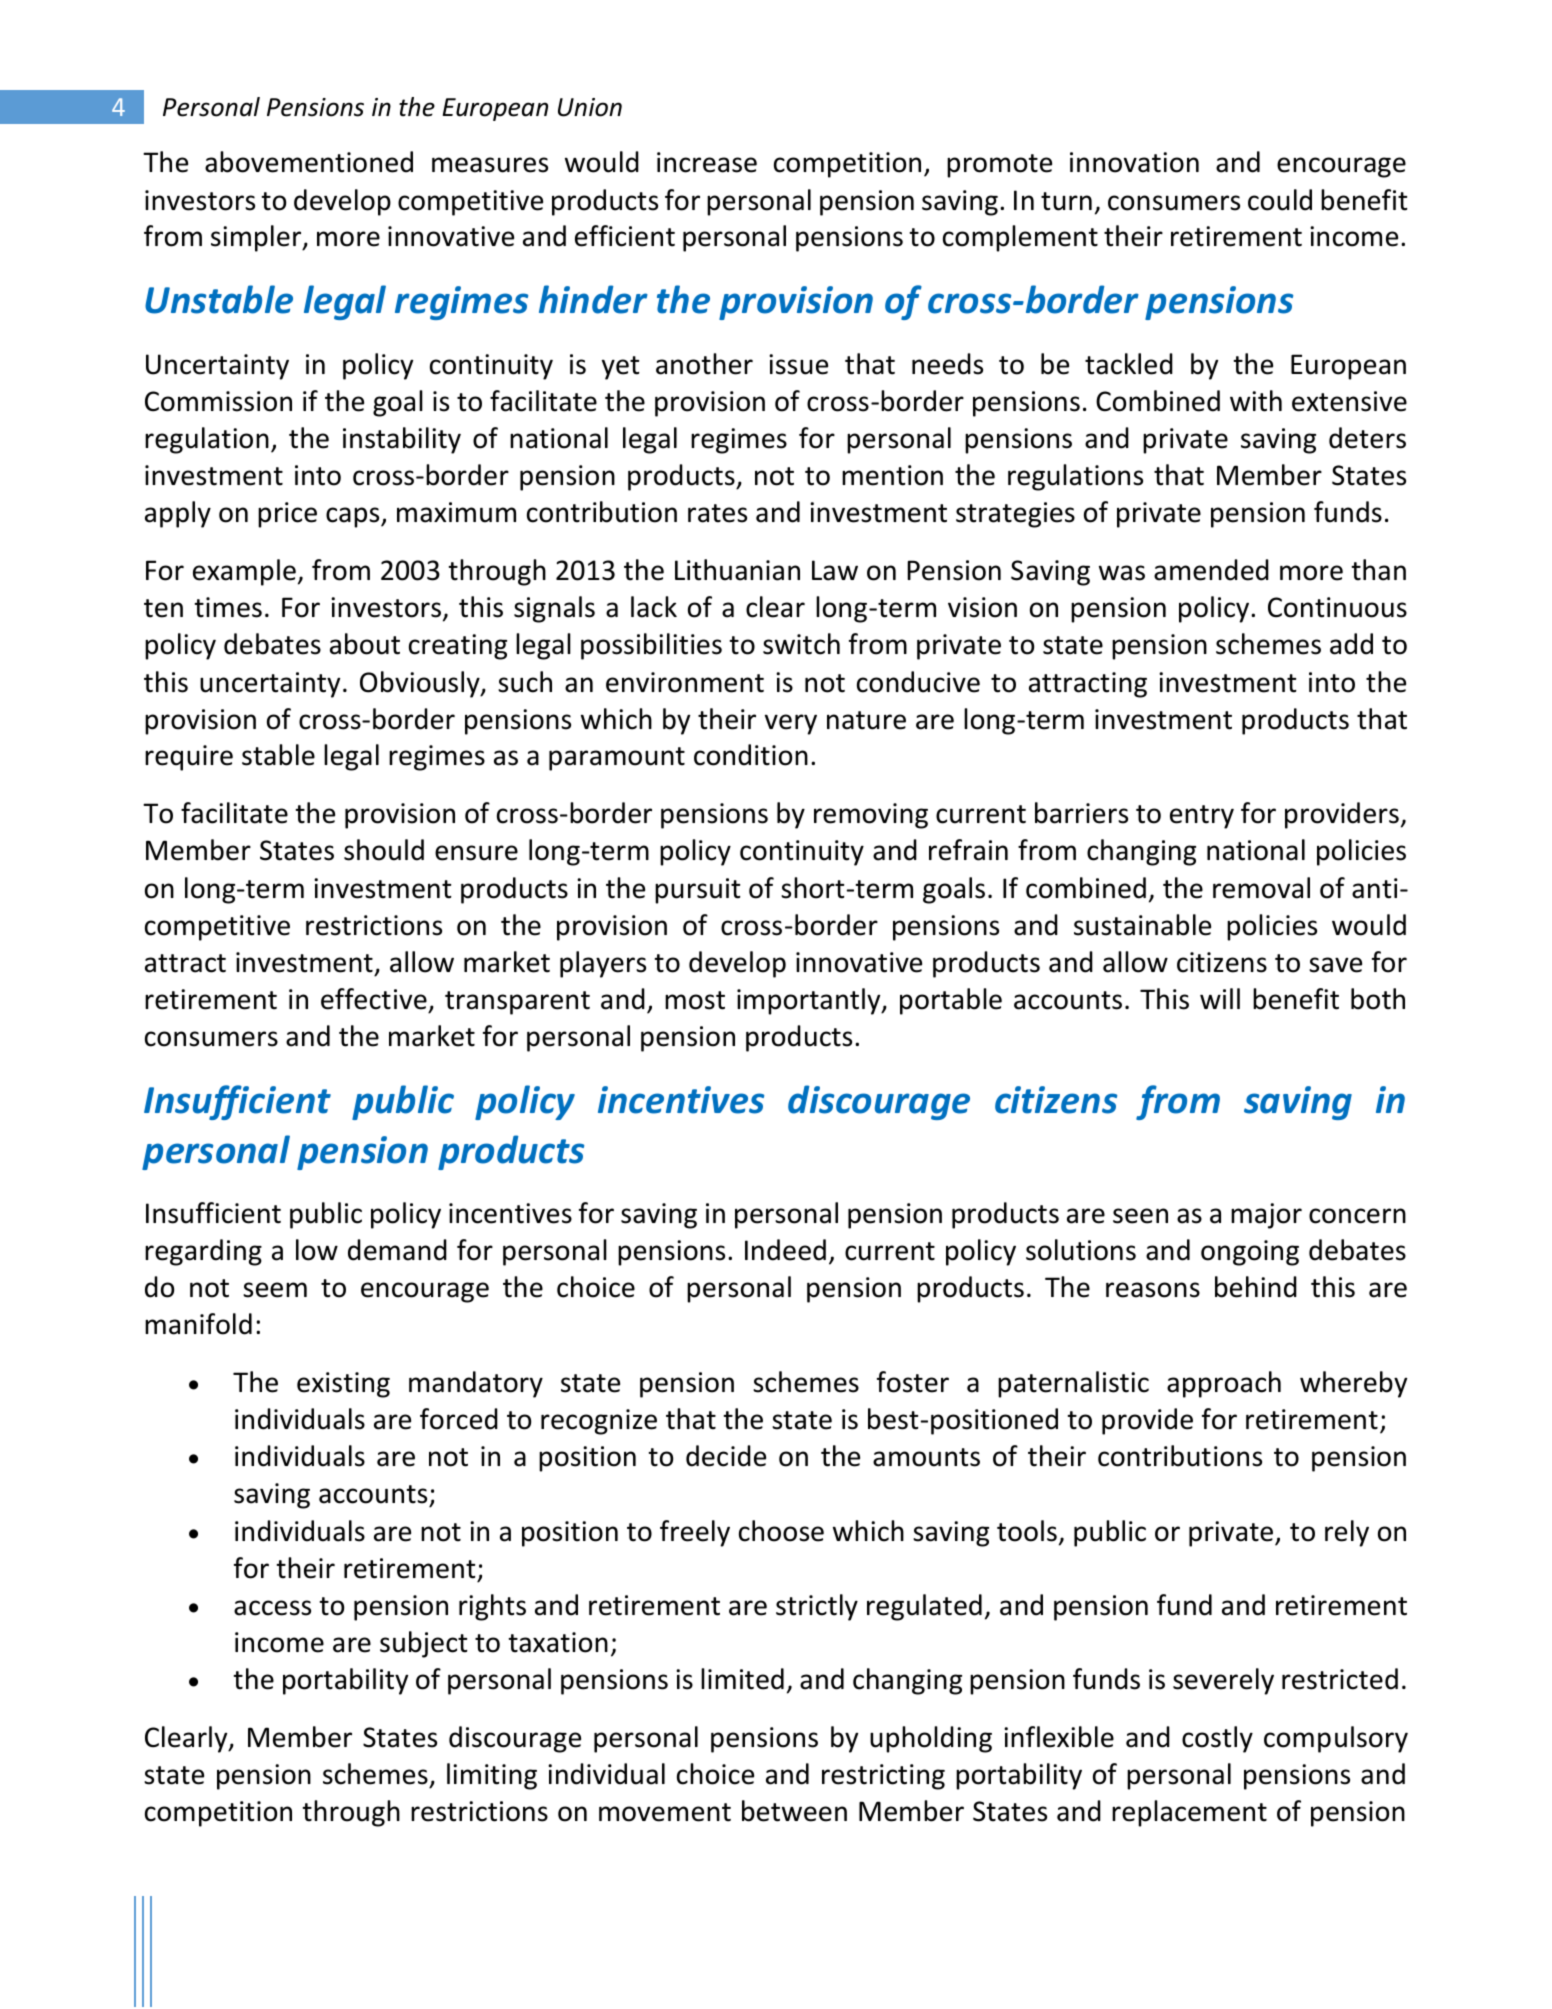 This screenshot has width=1552, height=2009. What do you see at coordinates (1217, 1739) in the screenshot?
I see `costly` at bounding box center [1217, 1739].
